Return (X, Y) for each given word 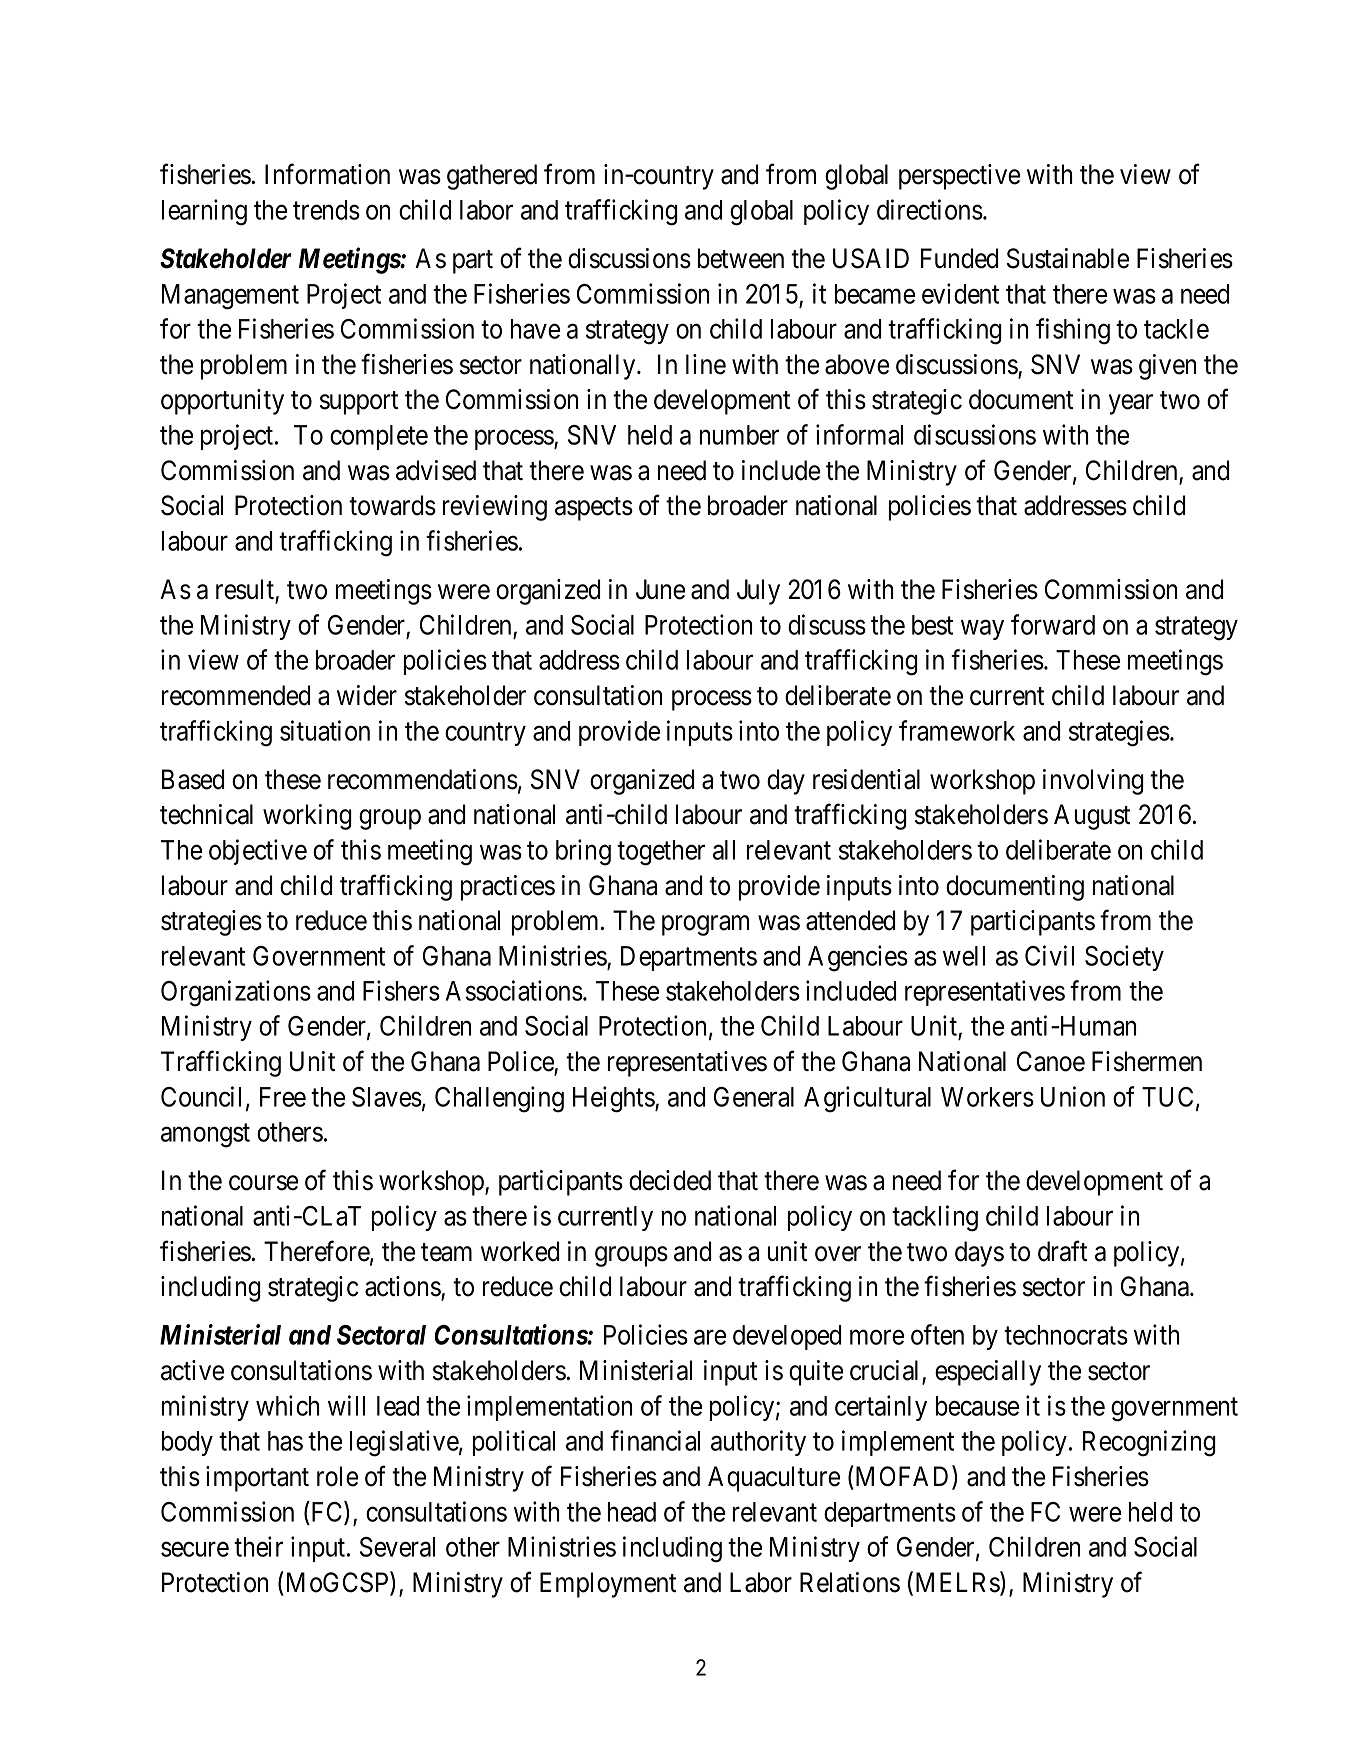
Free (283, 1097)
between (741, 258)
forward (1053, 624)
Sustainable (1068, 258)
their (258, 1546)
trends (326, 210)
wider (367, 695)
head (632, 1512)
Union (1073, 1096)
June (660, 589)
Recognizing (1149, 1443)
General (754, 1097)
